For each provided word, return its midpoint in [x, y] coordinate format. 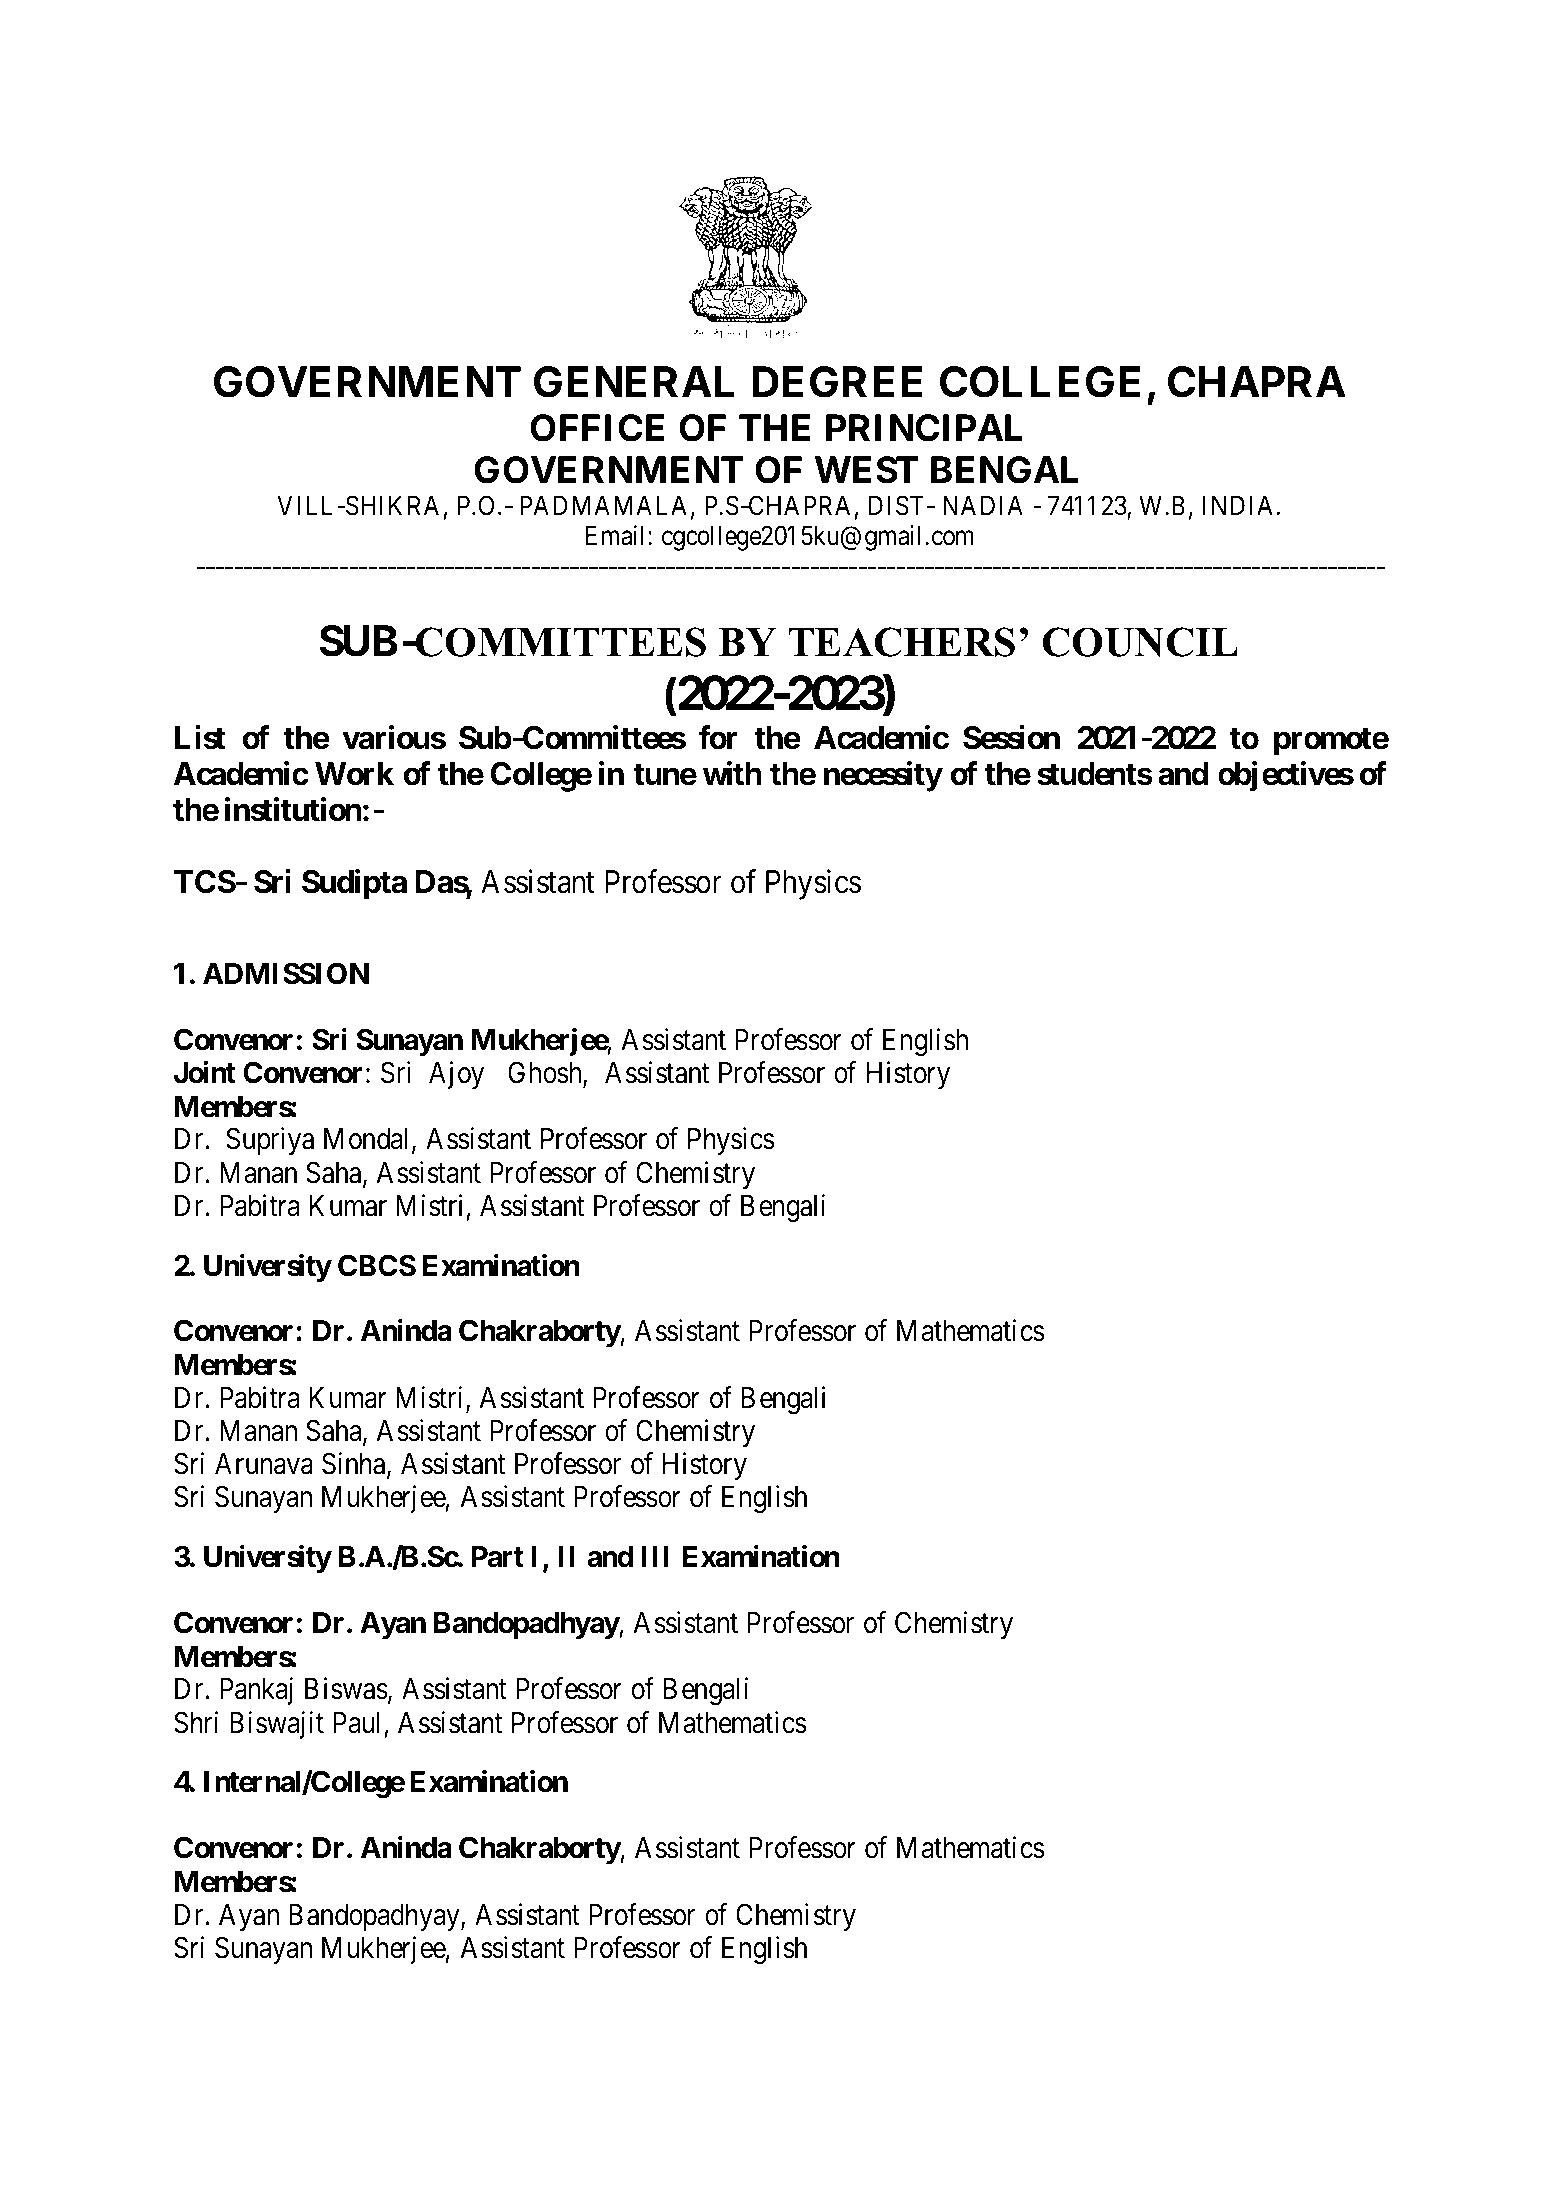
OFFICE [597, 428]
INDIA [1240, 505]
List [200, 737]
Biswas [346, 1689]
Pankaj [256, 1691]
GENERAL [634, 382]
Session [1011, 737]
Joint [205, 1072]
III [655, 1556]
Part [498, 1557]
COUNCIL [1140, 642]
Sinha [355, 1464]
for [718, 737]
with [732, 773]
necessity [883, 776]
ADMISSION [286, 973]
